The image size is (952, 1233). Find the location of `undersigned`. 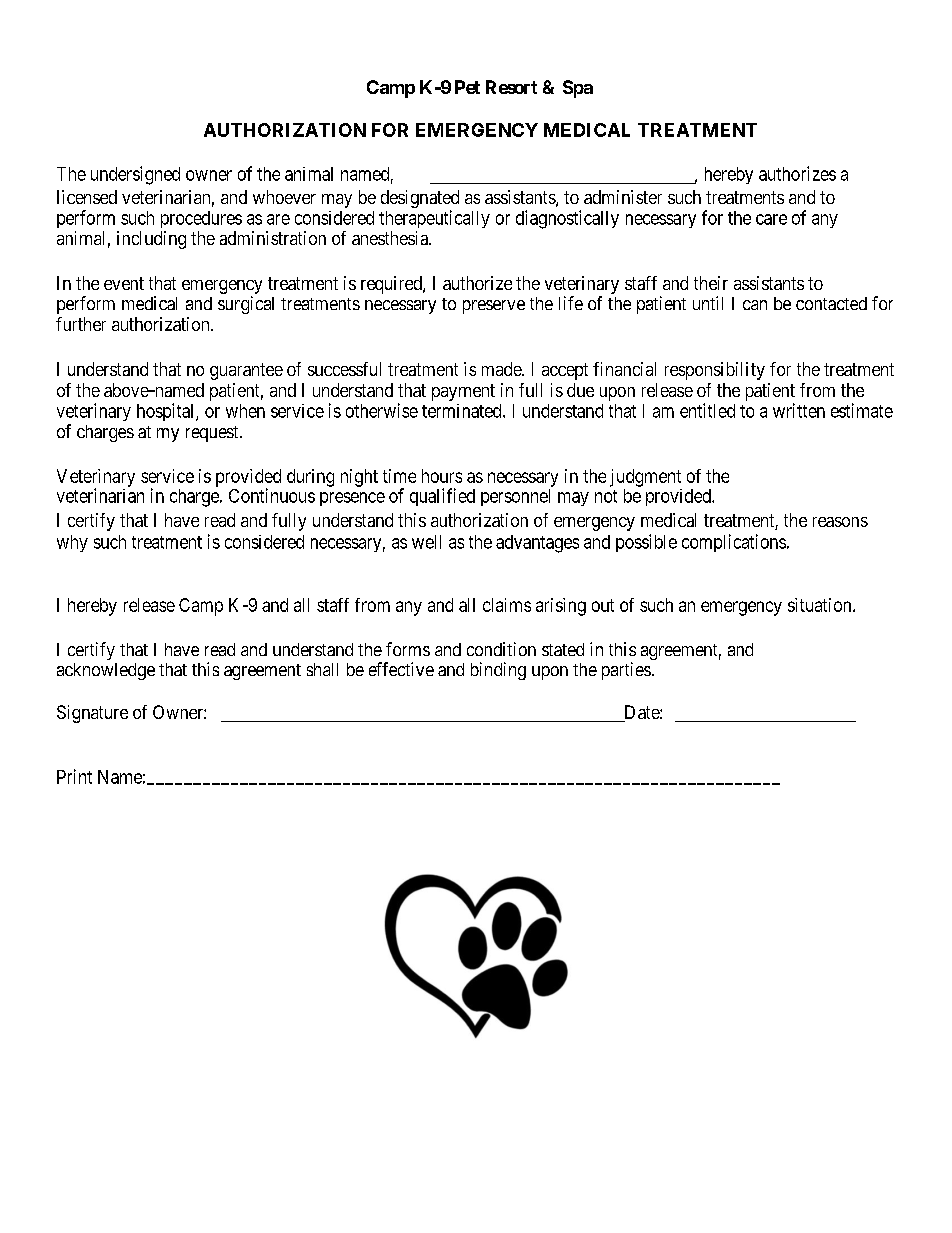

undersigned is located at coordinates (135, 175).
